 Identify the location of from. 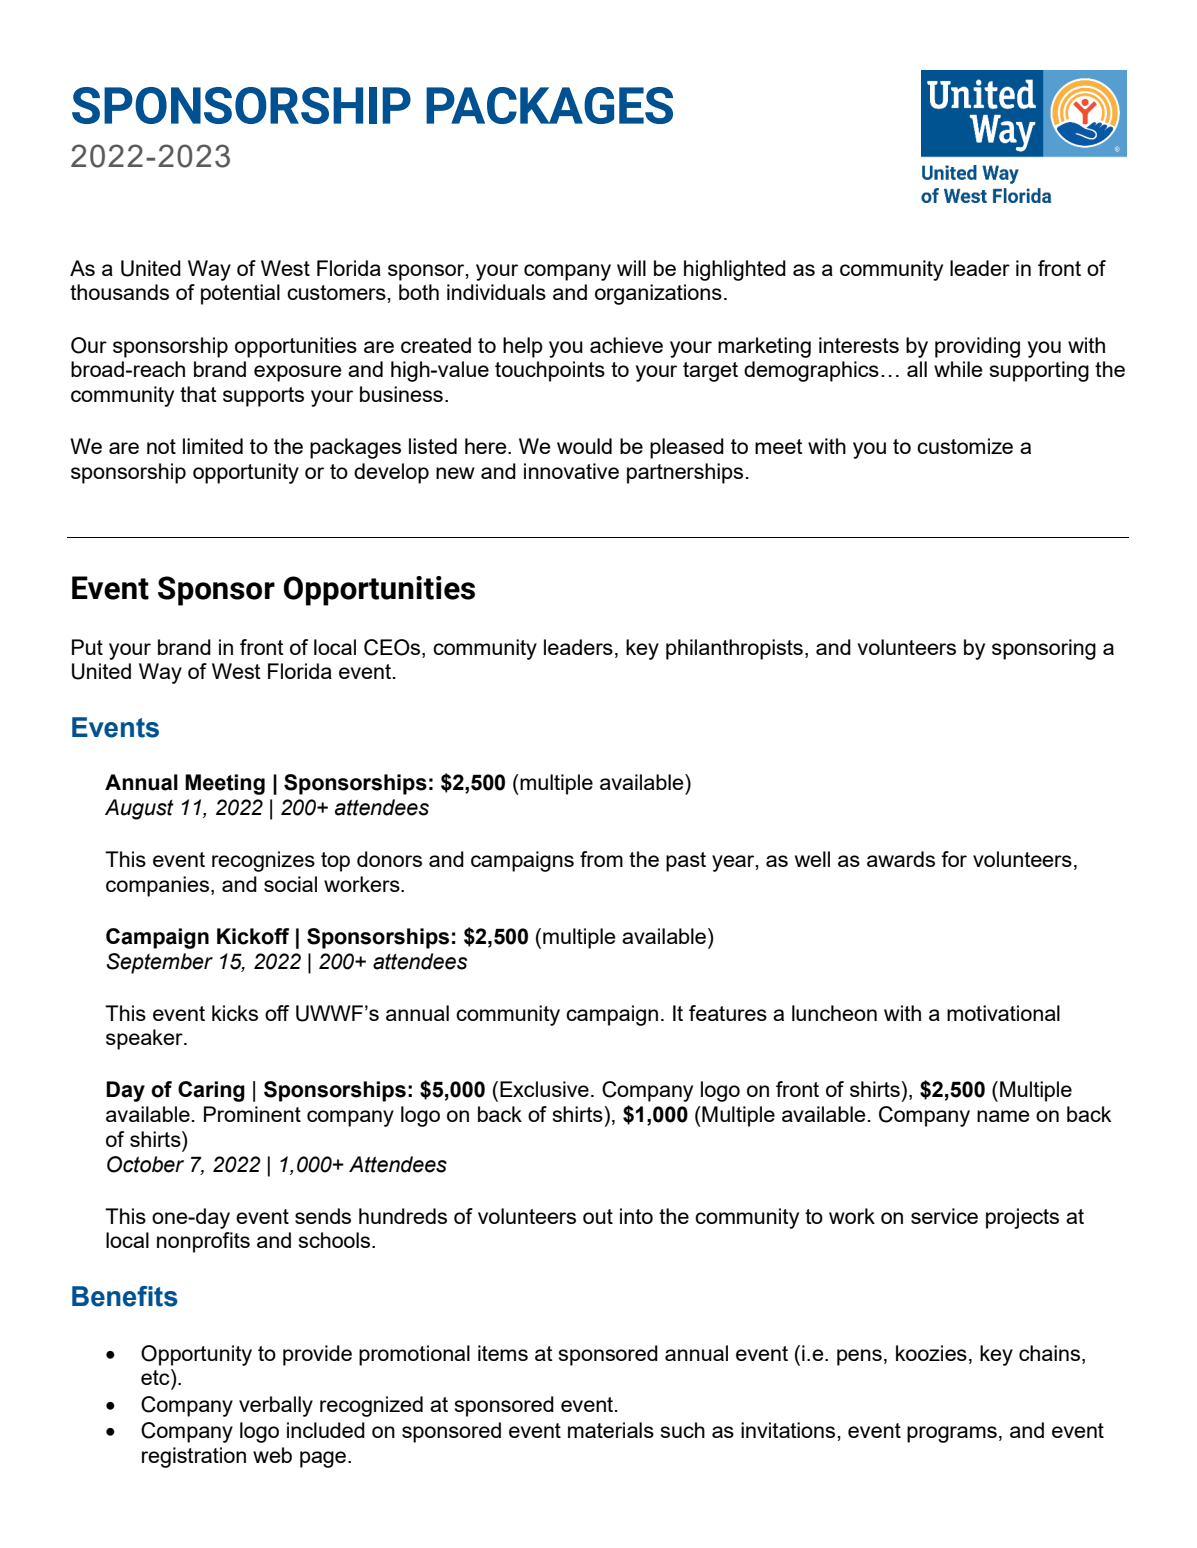
(601, 859).
